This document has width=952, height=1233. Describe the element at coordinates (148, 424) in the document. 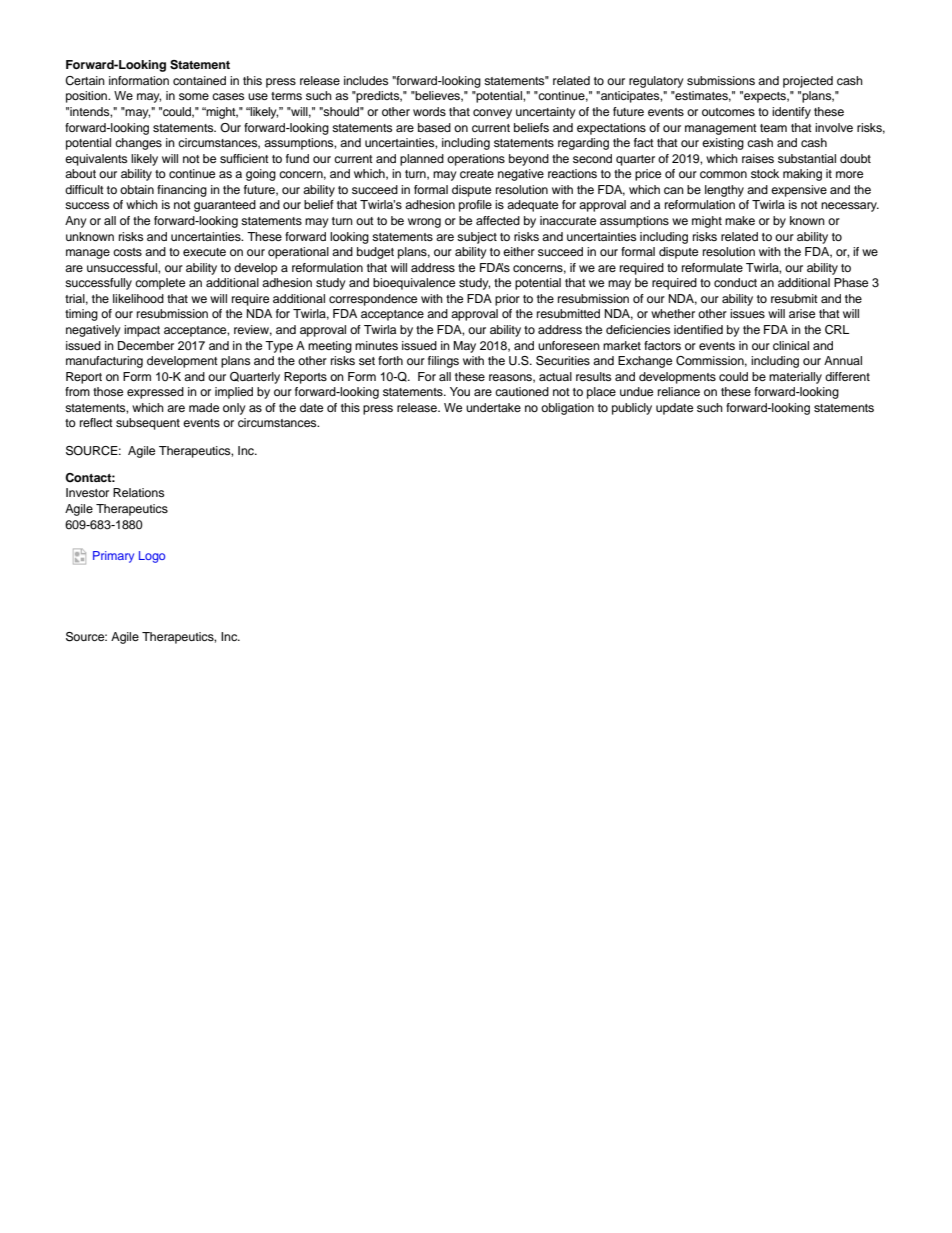

I see `subsequent` at that location.
